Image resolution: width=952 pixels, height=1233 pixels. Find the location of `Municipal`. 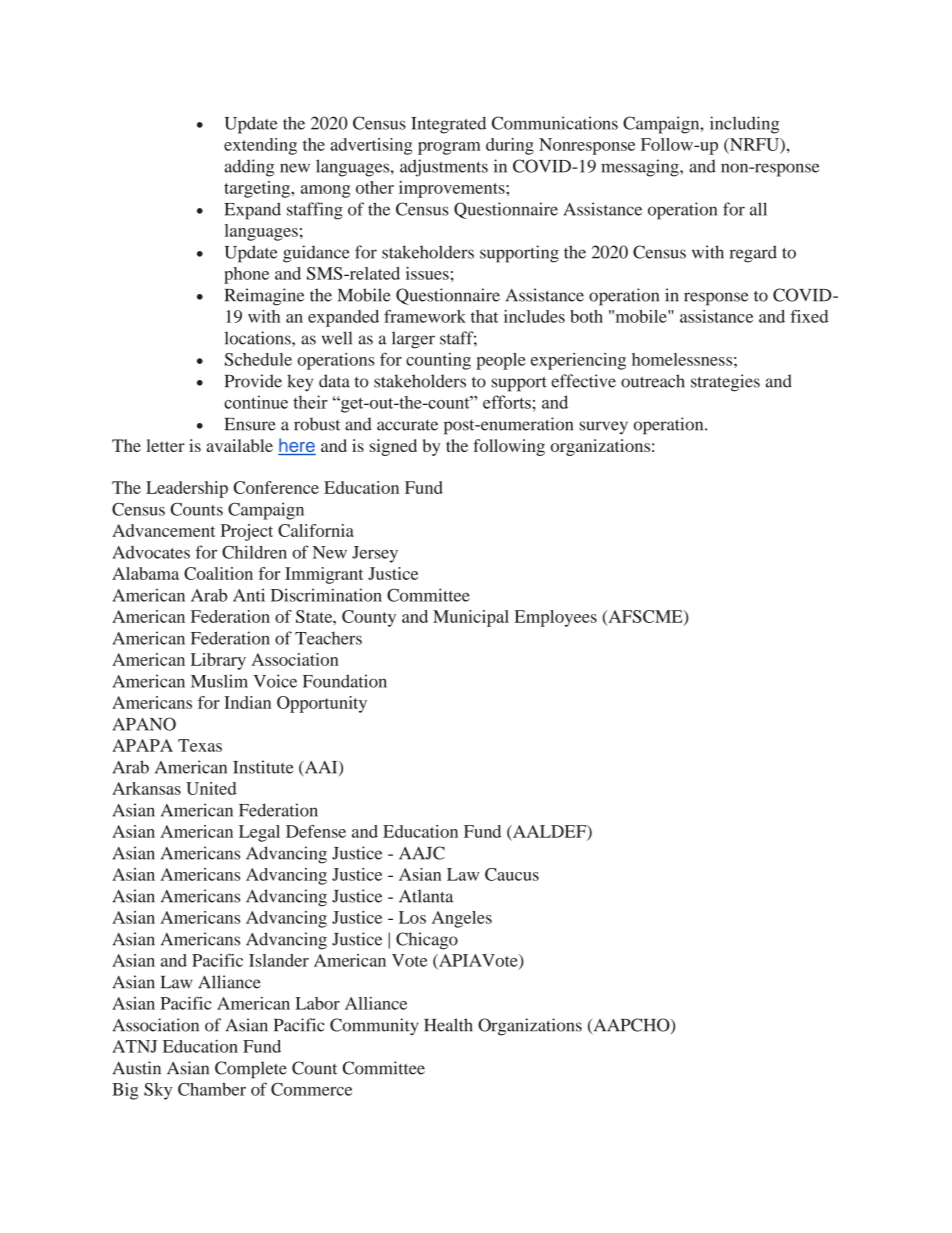

Municipal is located at coordinates (471, 618).
